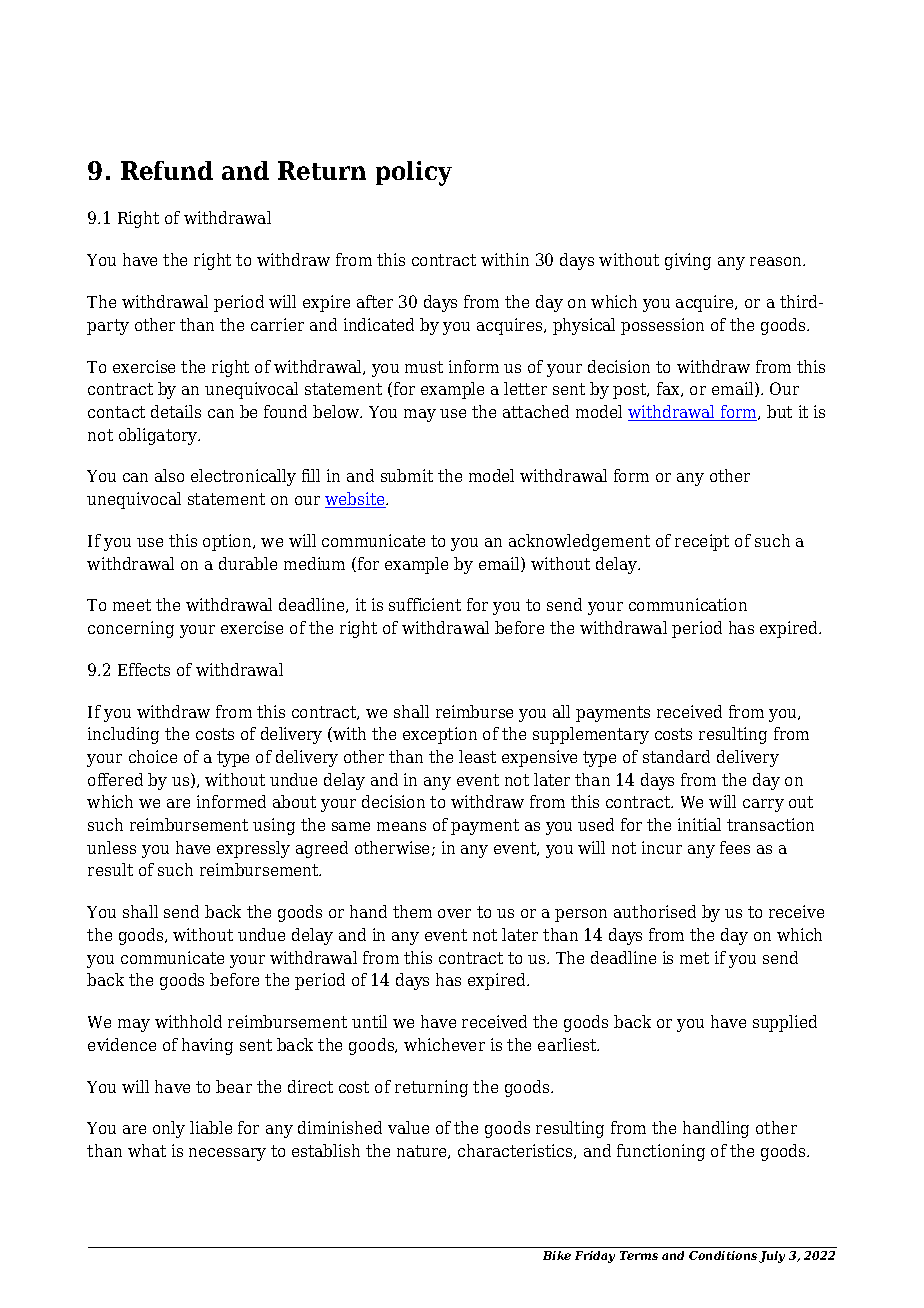 The height and width of the page is (1308, 924). I want to click on giving, so click(688, 261).
